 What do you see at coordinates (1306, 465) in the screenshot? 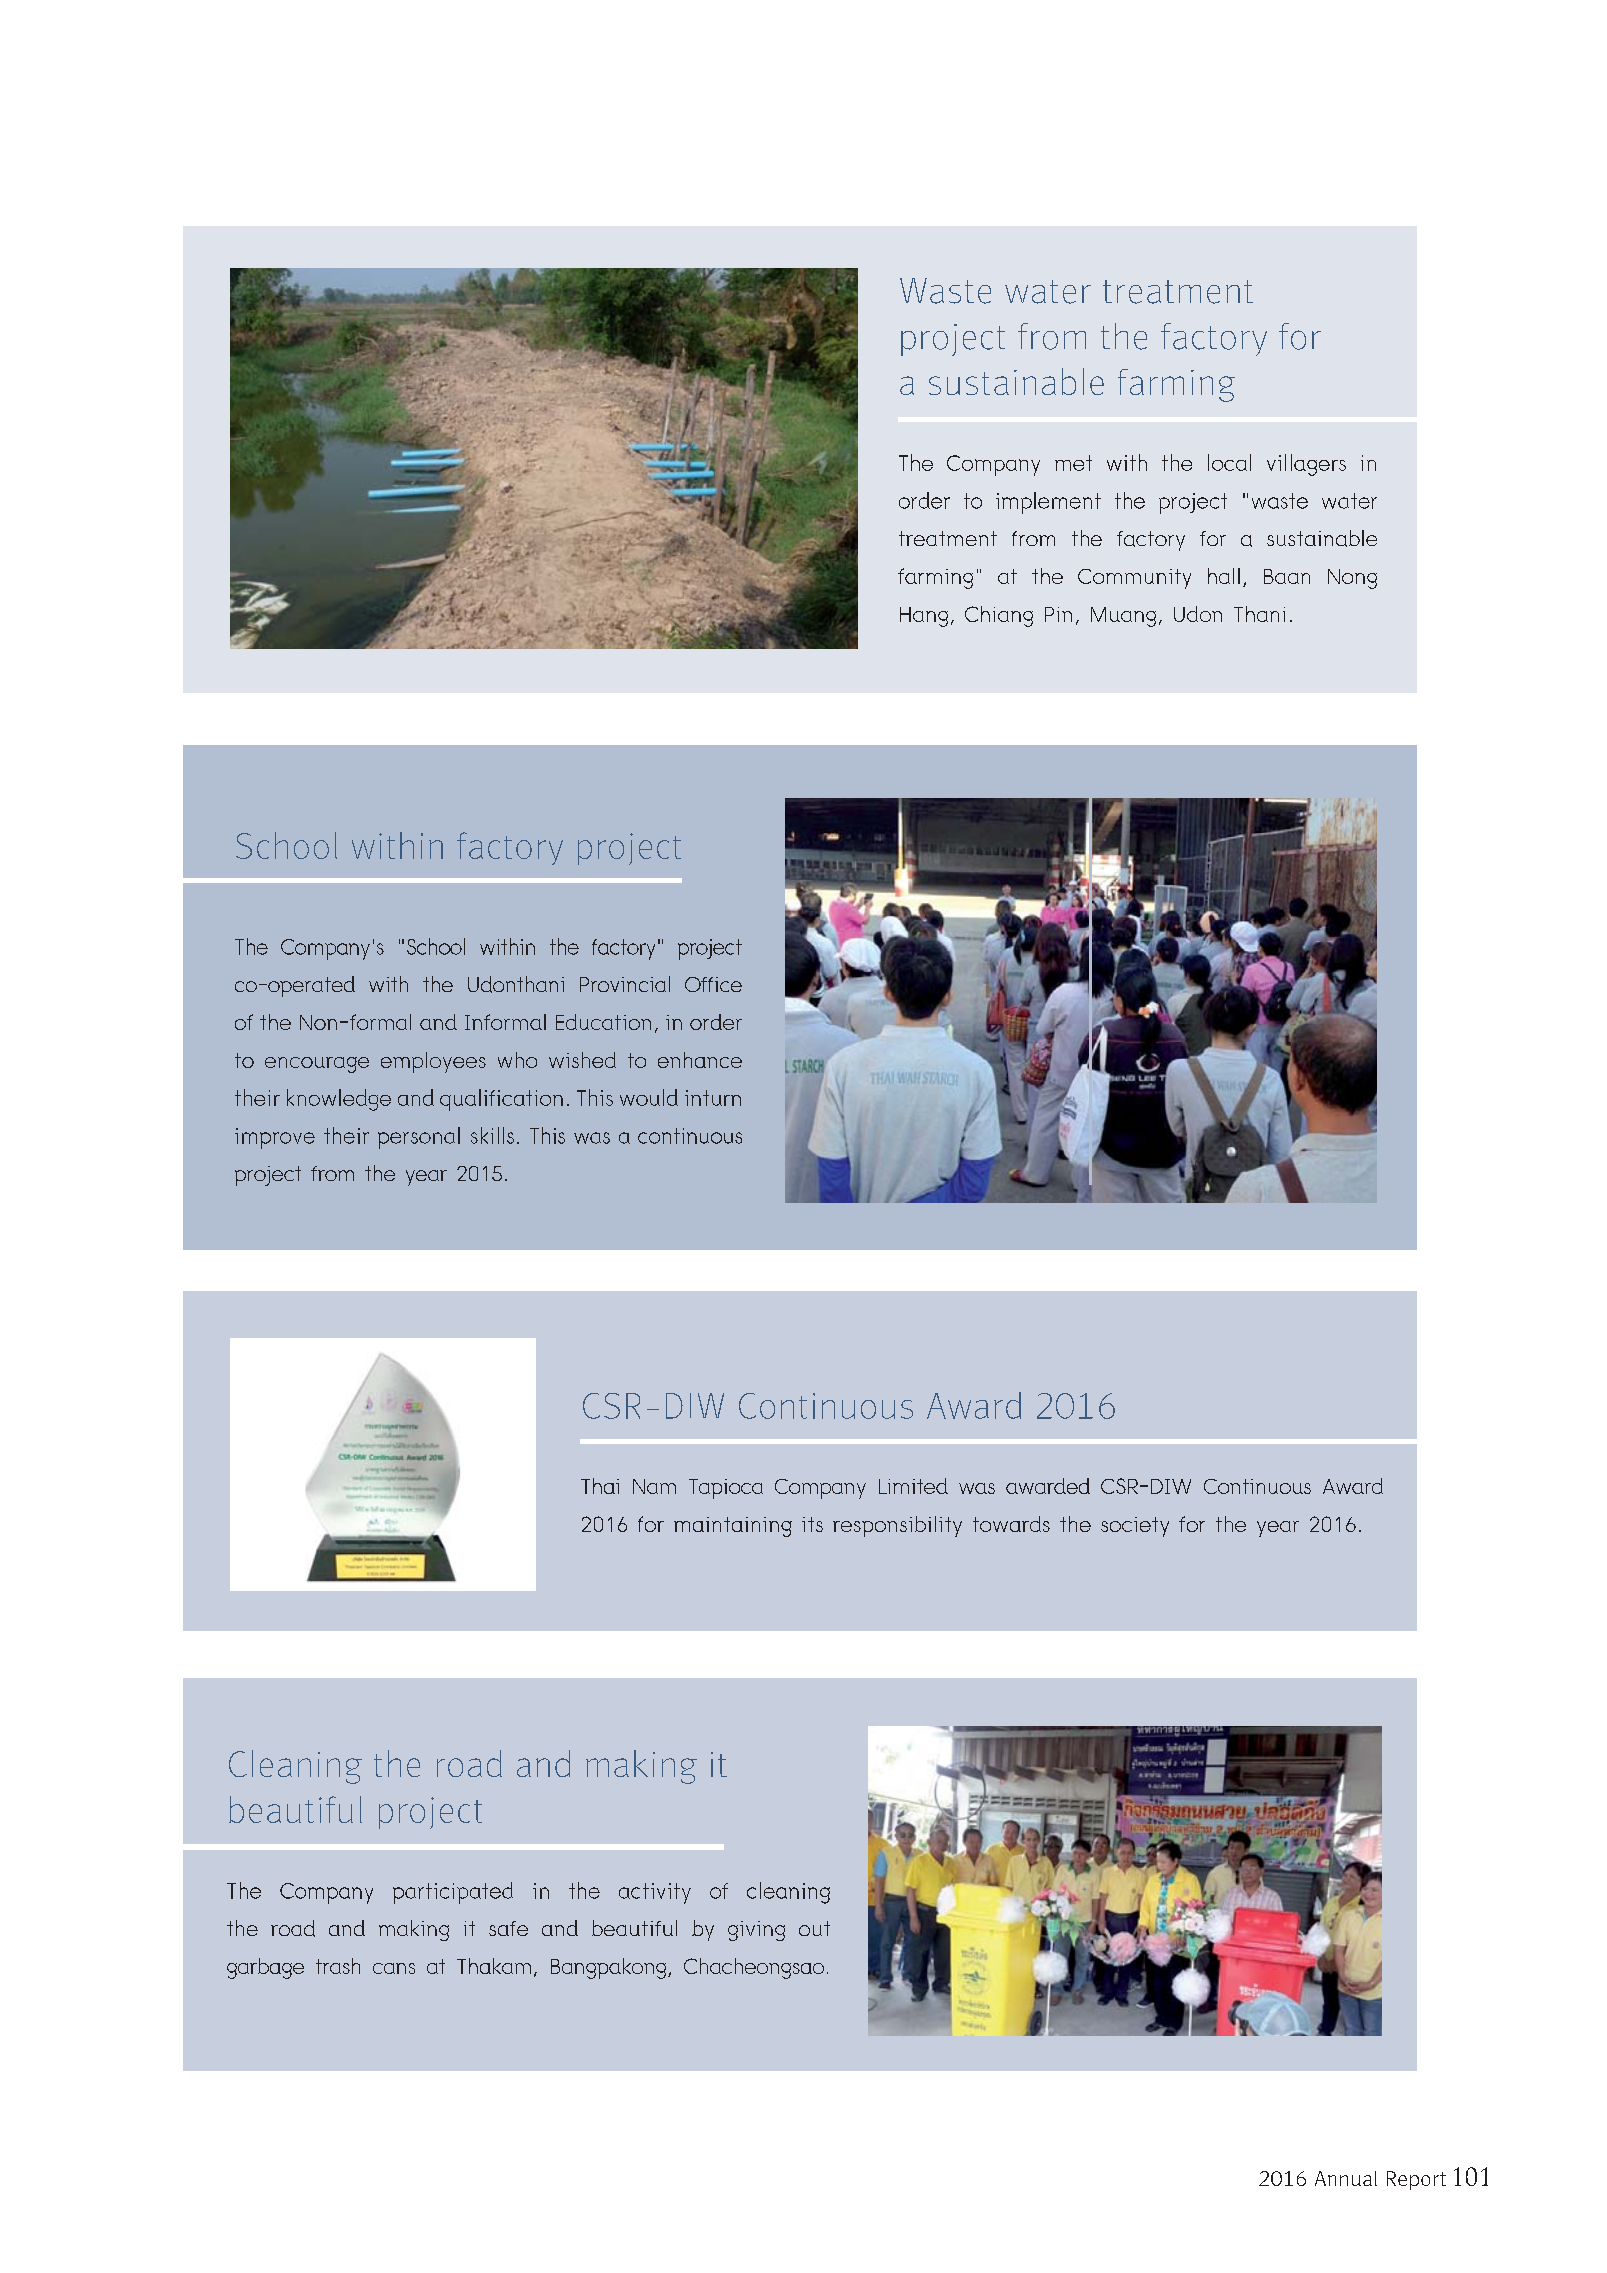
I see `villagers` at bounding box center [1306, 465].
